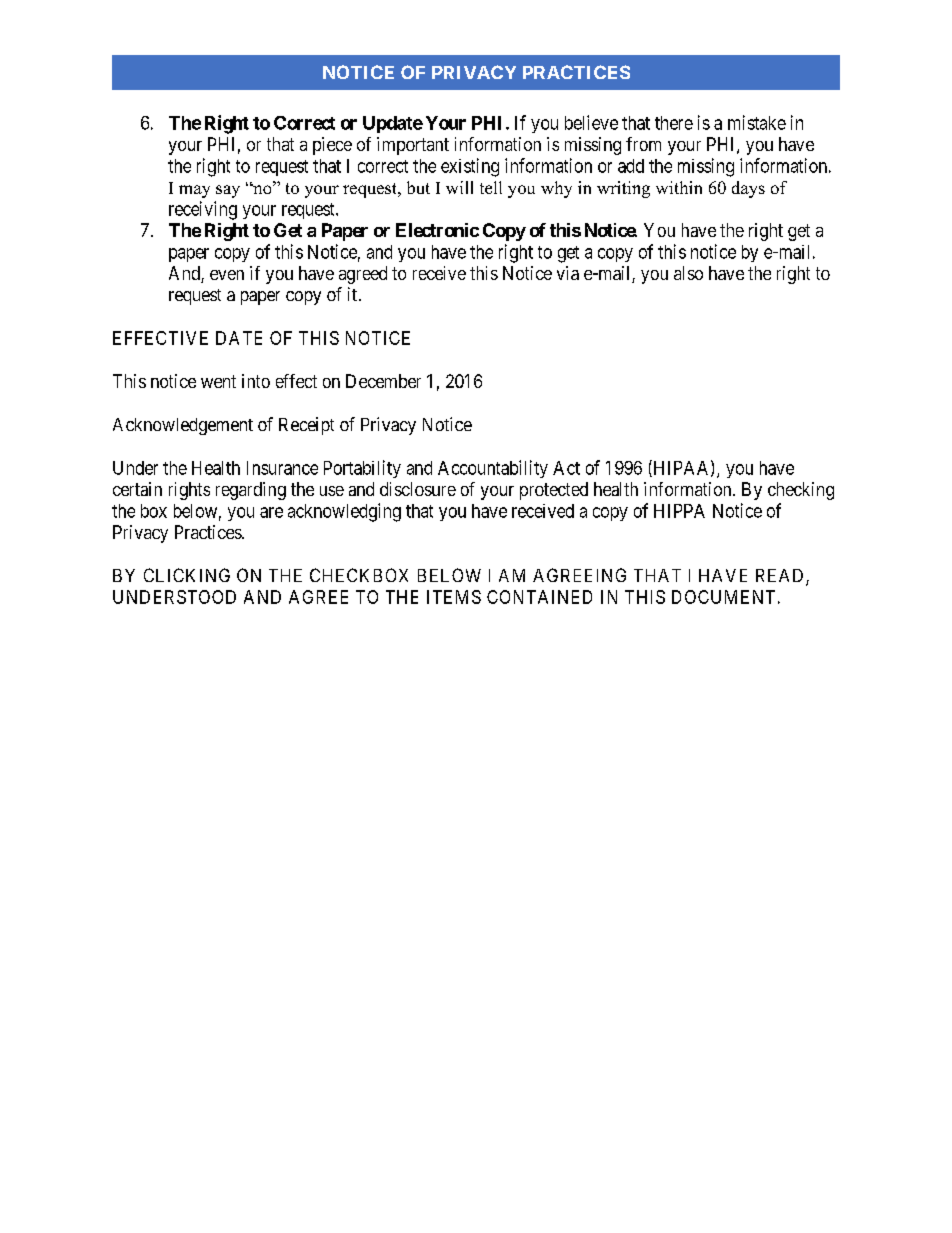 This document has width=952, height=1233. What do you see at coordinates (679, 511) in the document?
I see `HIPPA` at bounding box center [679, 511].
